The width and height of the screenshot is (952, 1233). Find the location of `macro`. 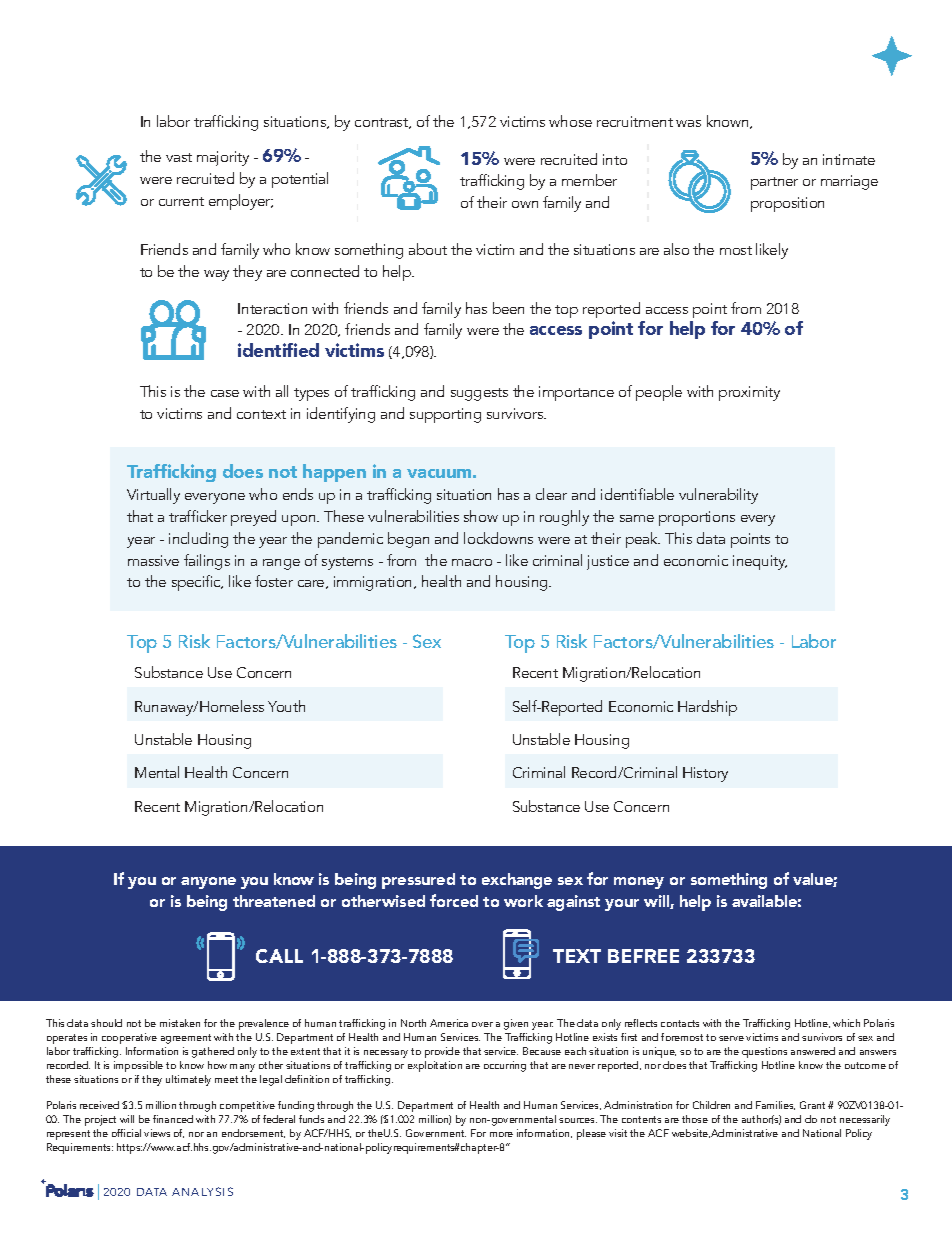

macro is located at coordinates (472, 562).
